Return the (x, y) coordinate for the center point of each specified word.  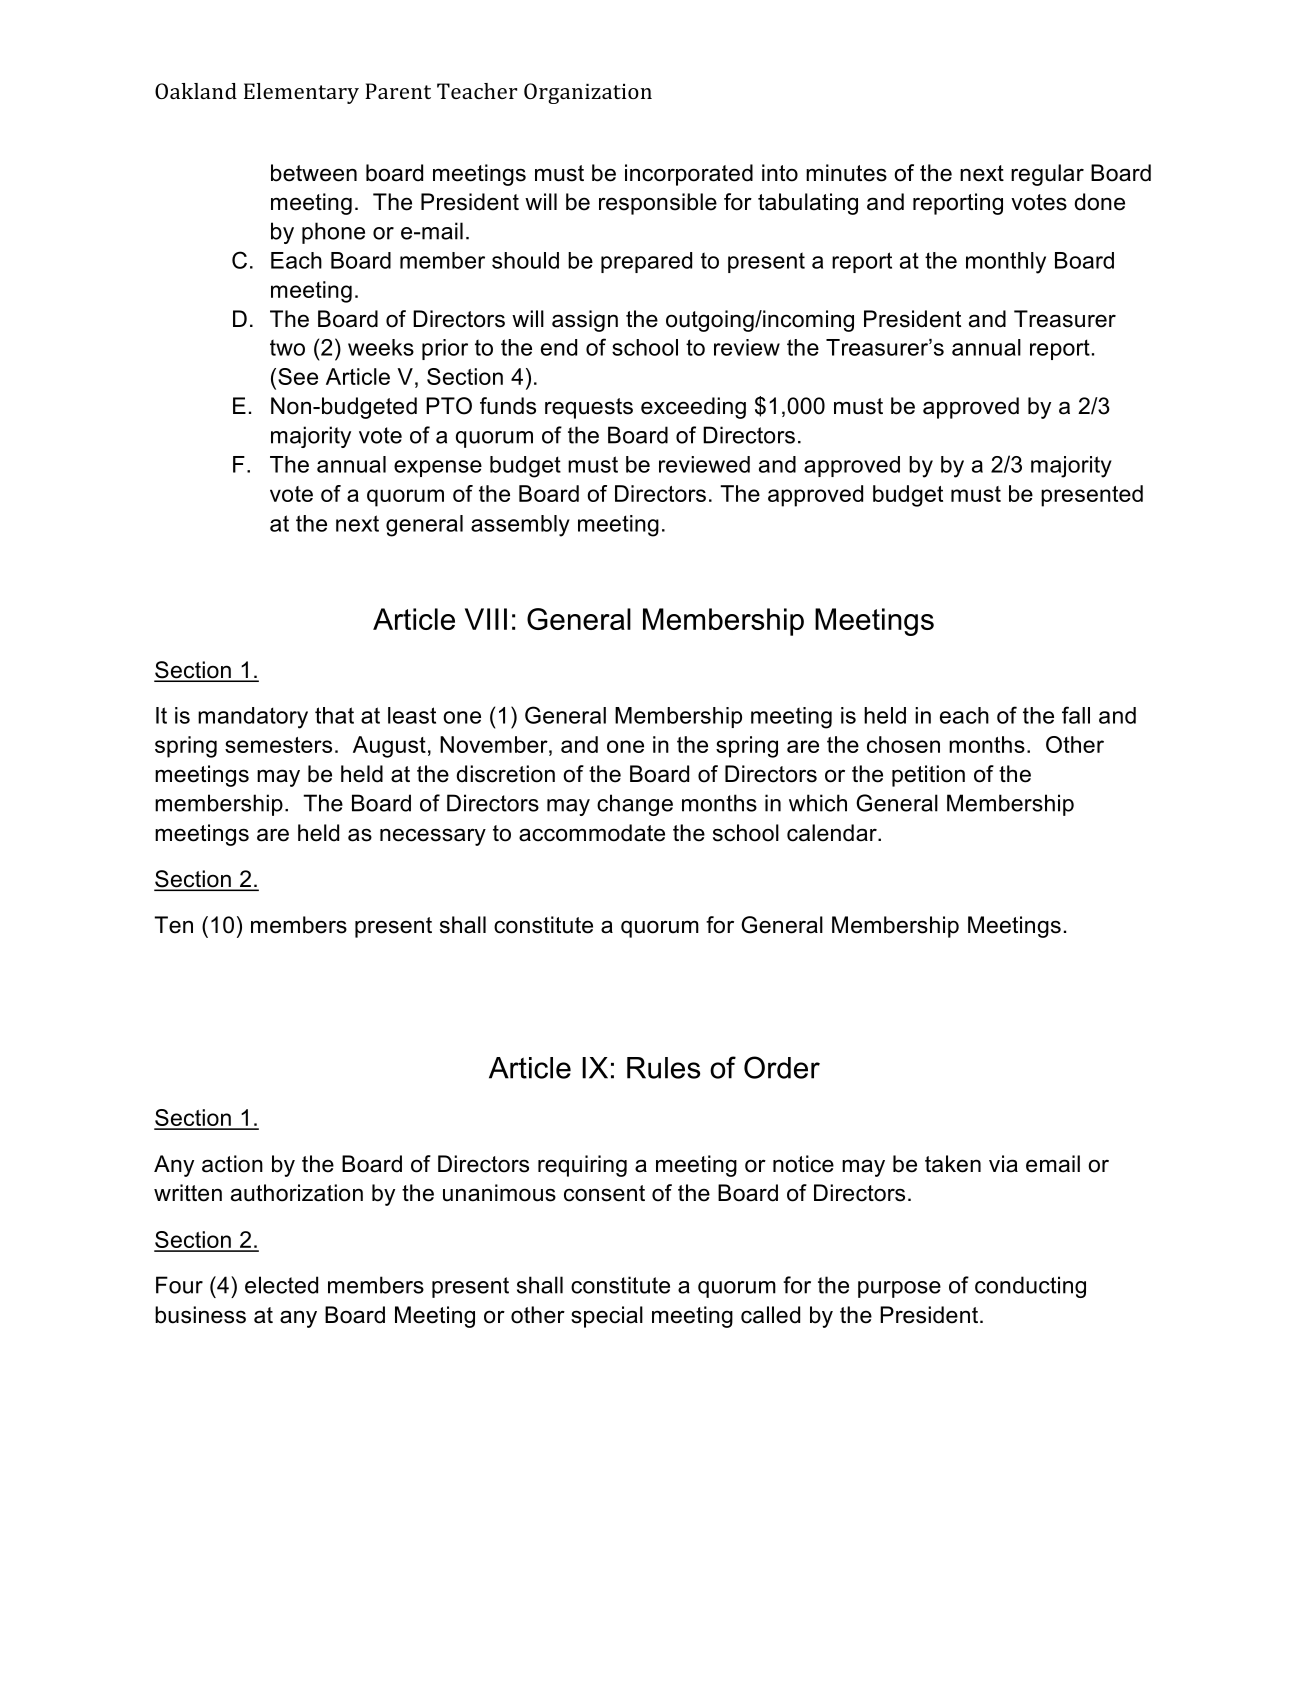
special (607, 1317)
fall (1076, 715)
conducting (1030, 1287)
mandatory (253, 718)
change (635, 805)
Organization (588, 93)
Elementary (301, 93)
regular (1047, 175)
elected (281, 1285)
